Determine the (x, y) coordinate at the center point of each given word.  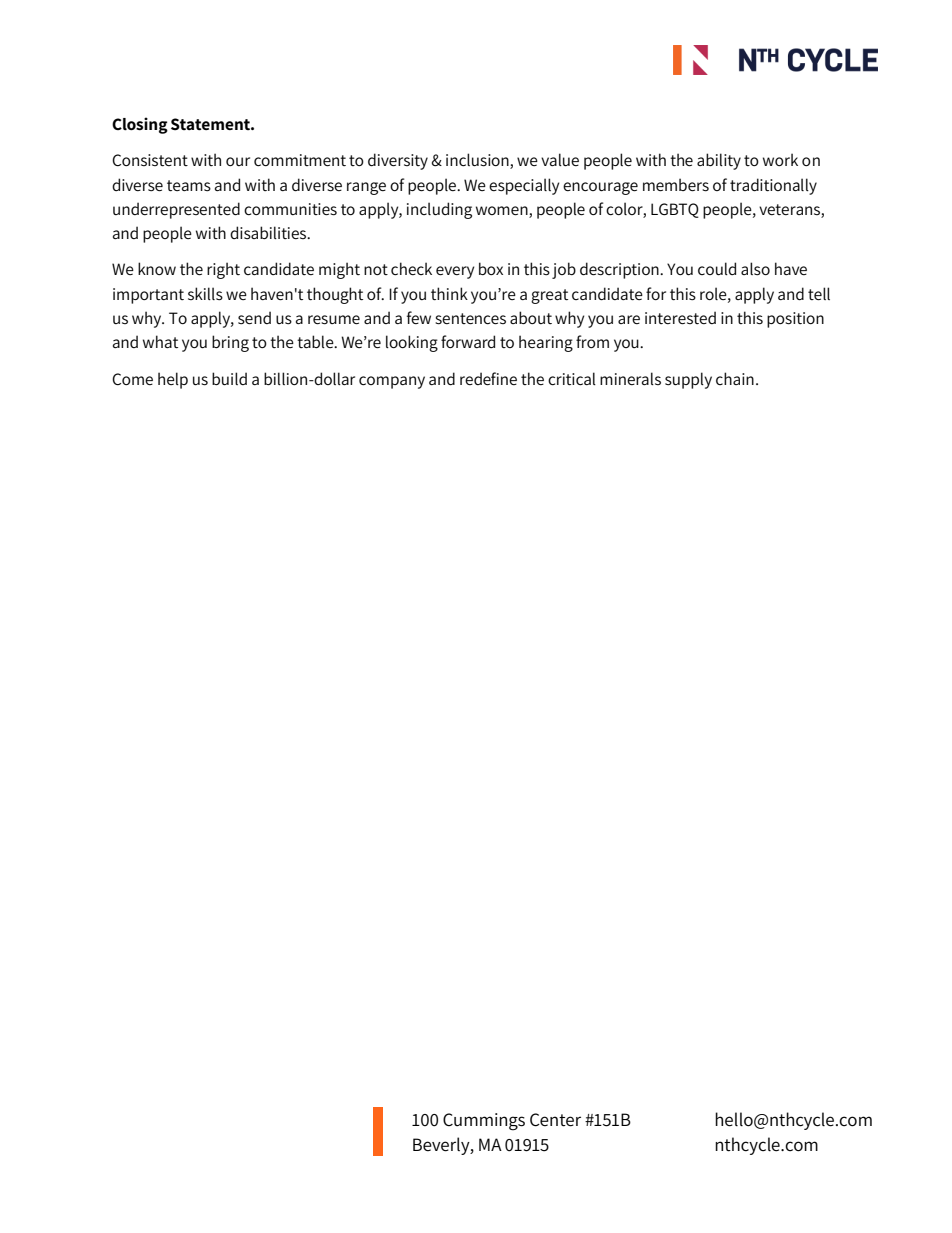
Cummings (484, 1122)
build (229, 378)
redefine (488, 379)
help (173, 380)
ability (719, 161)
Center (555, 1120)
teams (189, 186)
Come (132, 379)
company (392, 382)
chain (735, 378)
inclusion (478, 161)
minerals (630, 378)
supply (688, 380)
